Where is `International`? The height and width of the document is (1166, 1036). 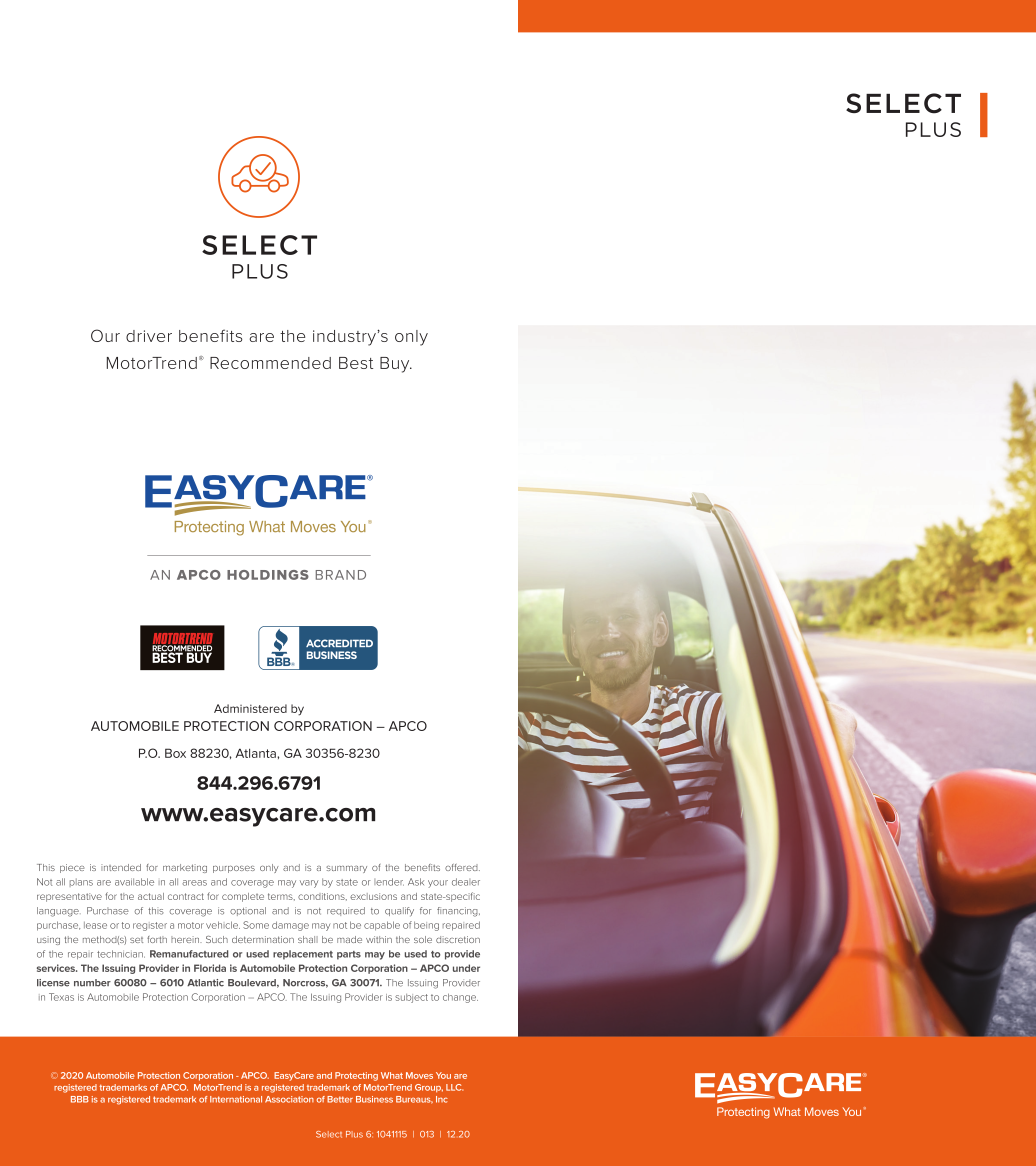
International is located at coordinates (236, 1099).
